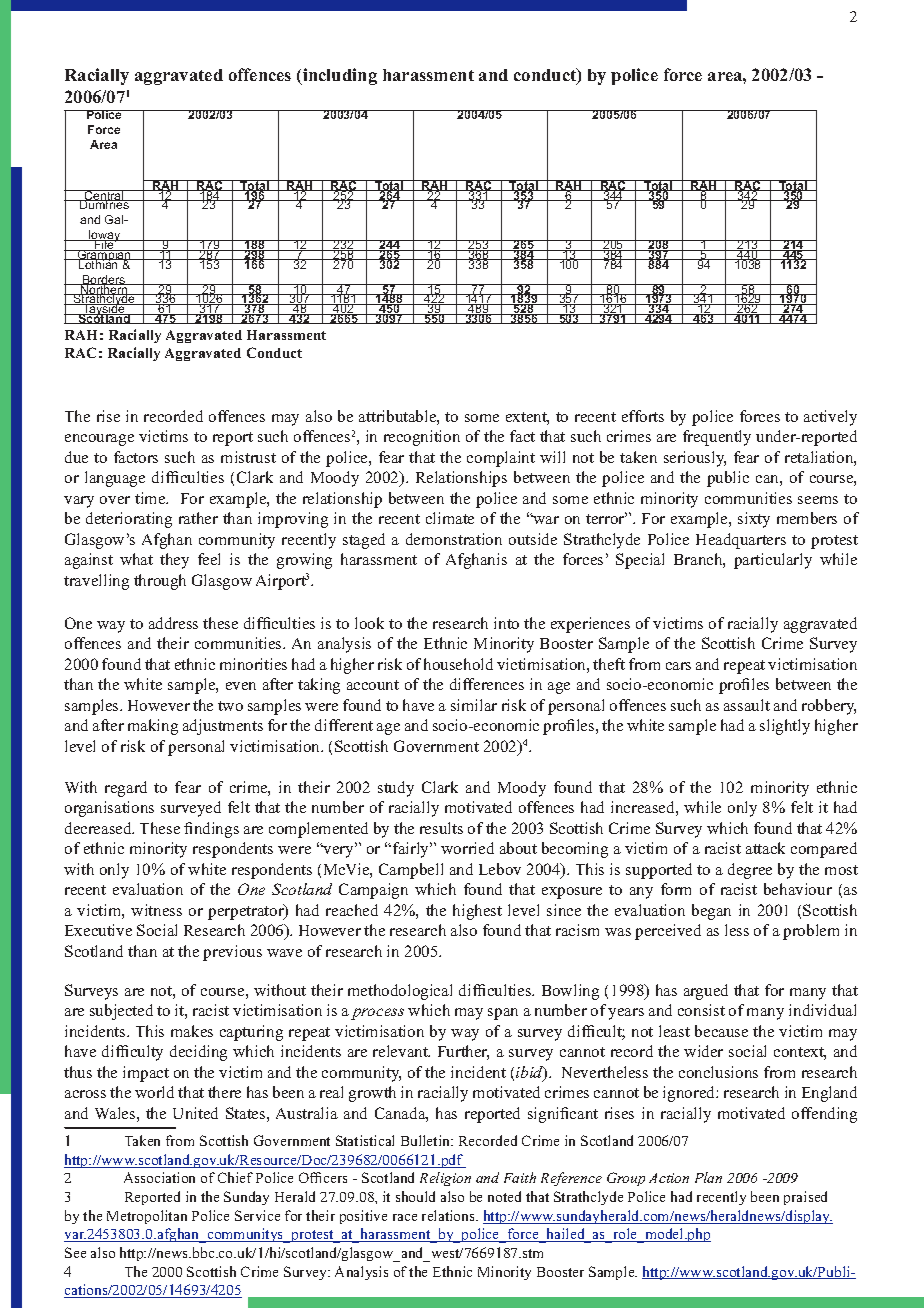  What do you see at coordinates (717, 438) in the screenshot?
I see `frequently` at bounding box center [717, 438].
